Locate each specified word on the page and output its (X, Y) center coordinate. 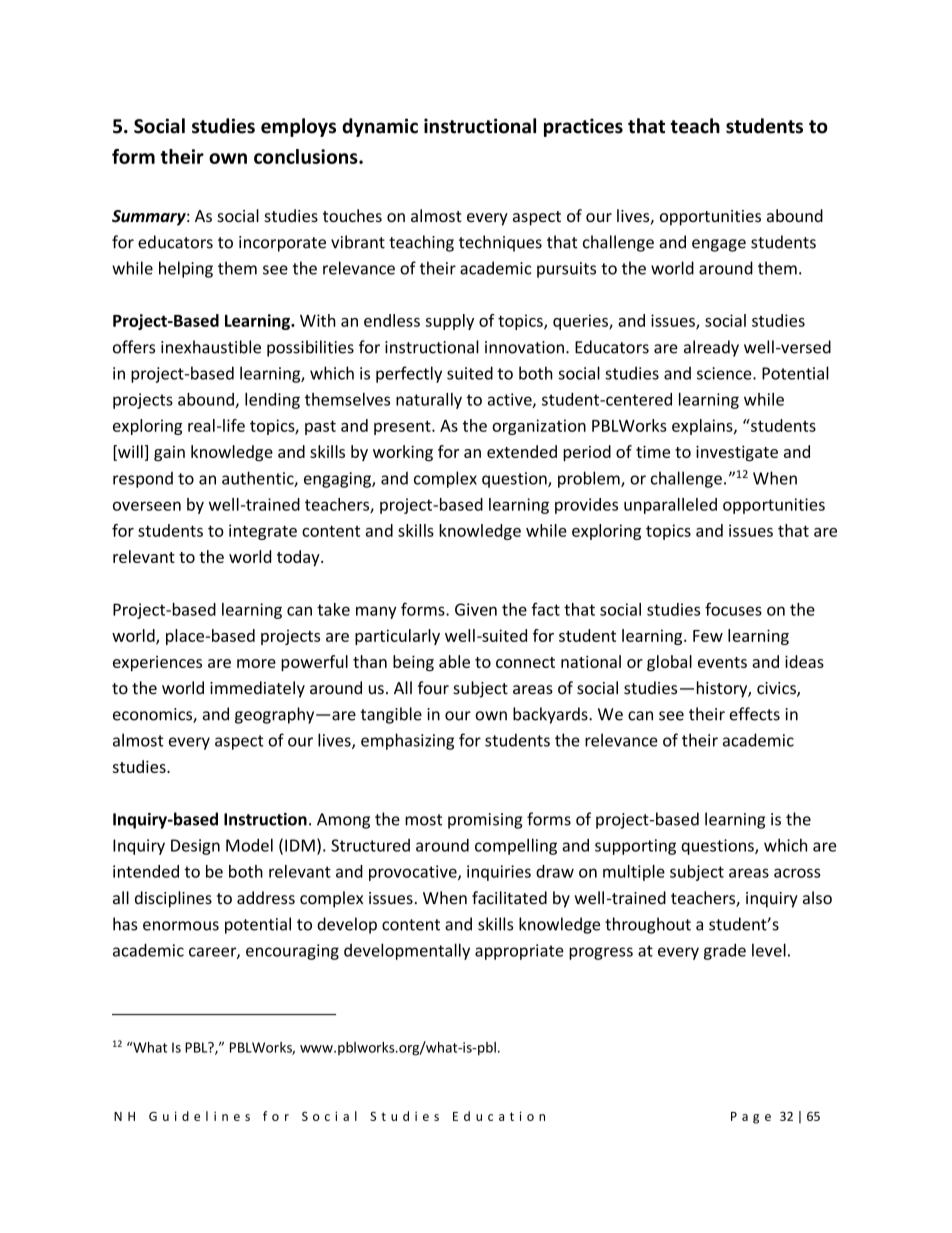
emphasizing (407, 741)
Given (476, 609)
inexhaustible (211, 347)
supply (450, 322)
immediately (257, 689)
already (711, 348)
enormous (181, 926)
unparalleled (670, 506)
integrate (263, 532)
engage (719, 245)
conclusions (307, 156)
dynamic (380, 127)
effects (754, 714)
